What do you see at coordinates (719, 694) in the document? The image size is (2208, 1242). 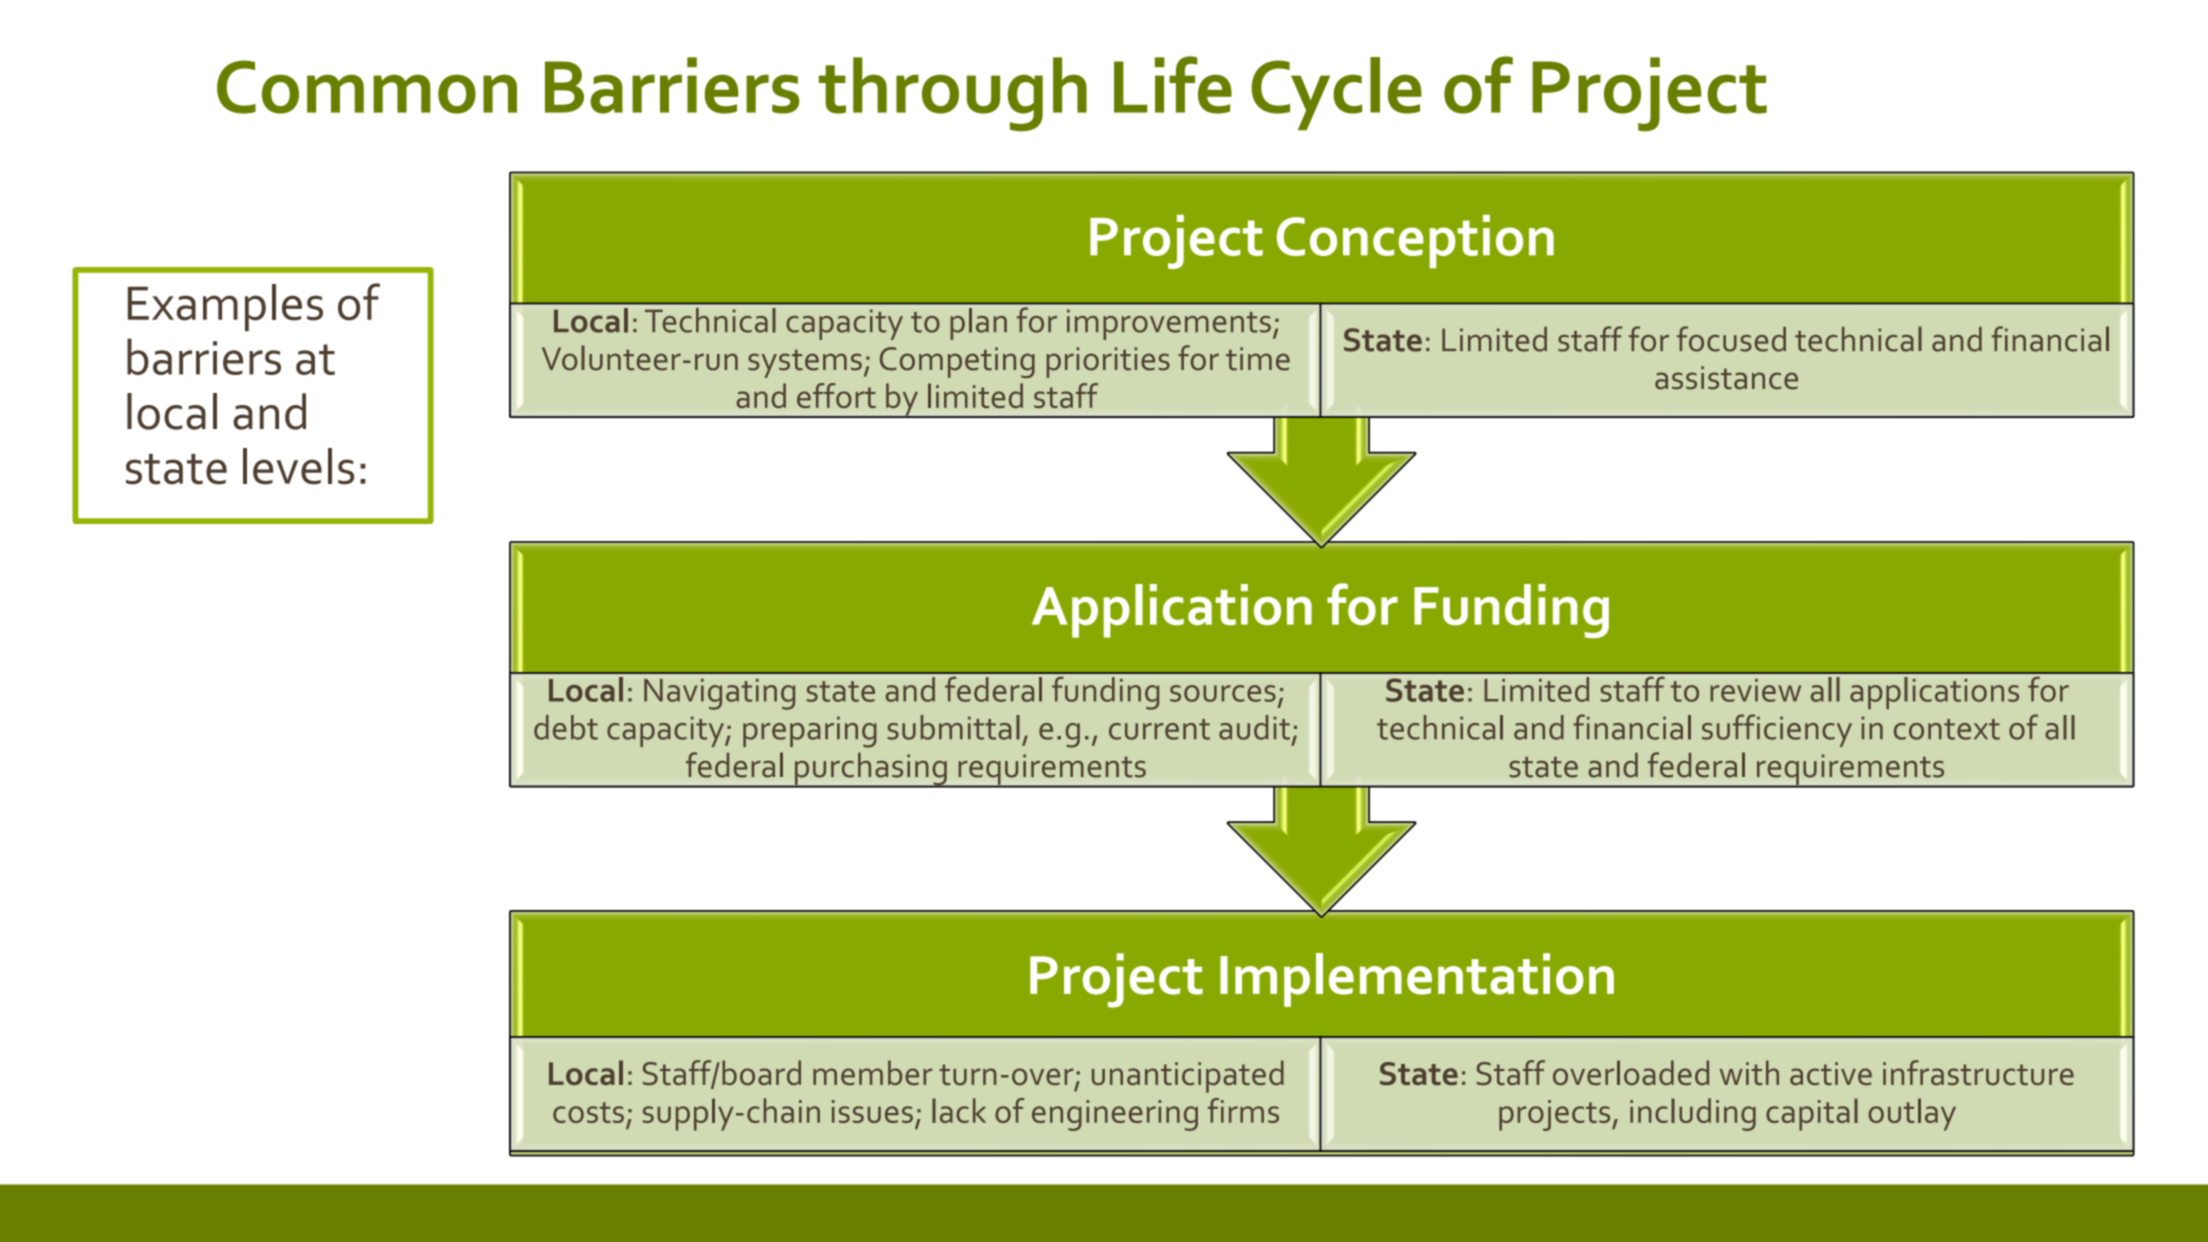 I see `Navigating` at bounding box center [719, 694].
